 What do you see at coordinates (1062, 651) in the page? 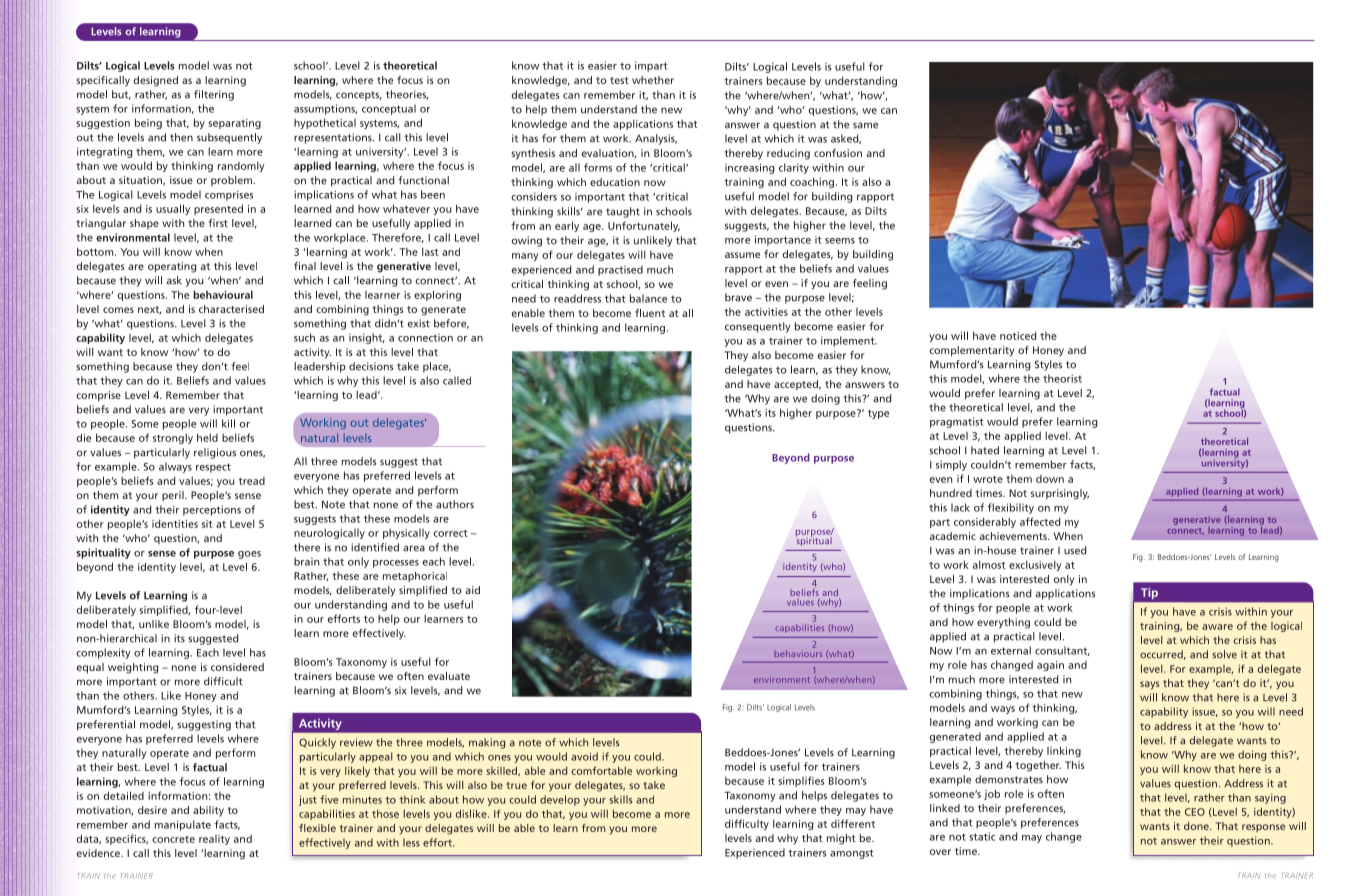
I see `consultant` at bounding box center [1062, 651].
